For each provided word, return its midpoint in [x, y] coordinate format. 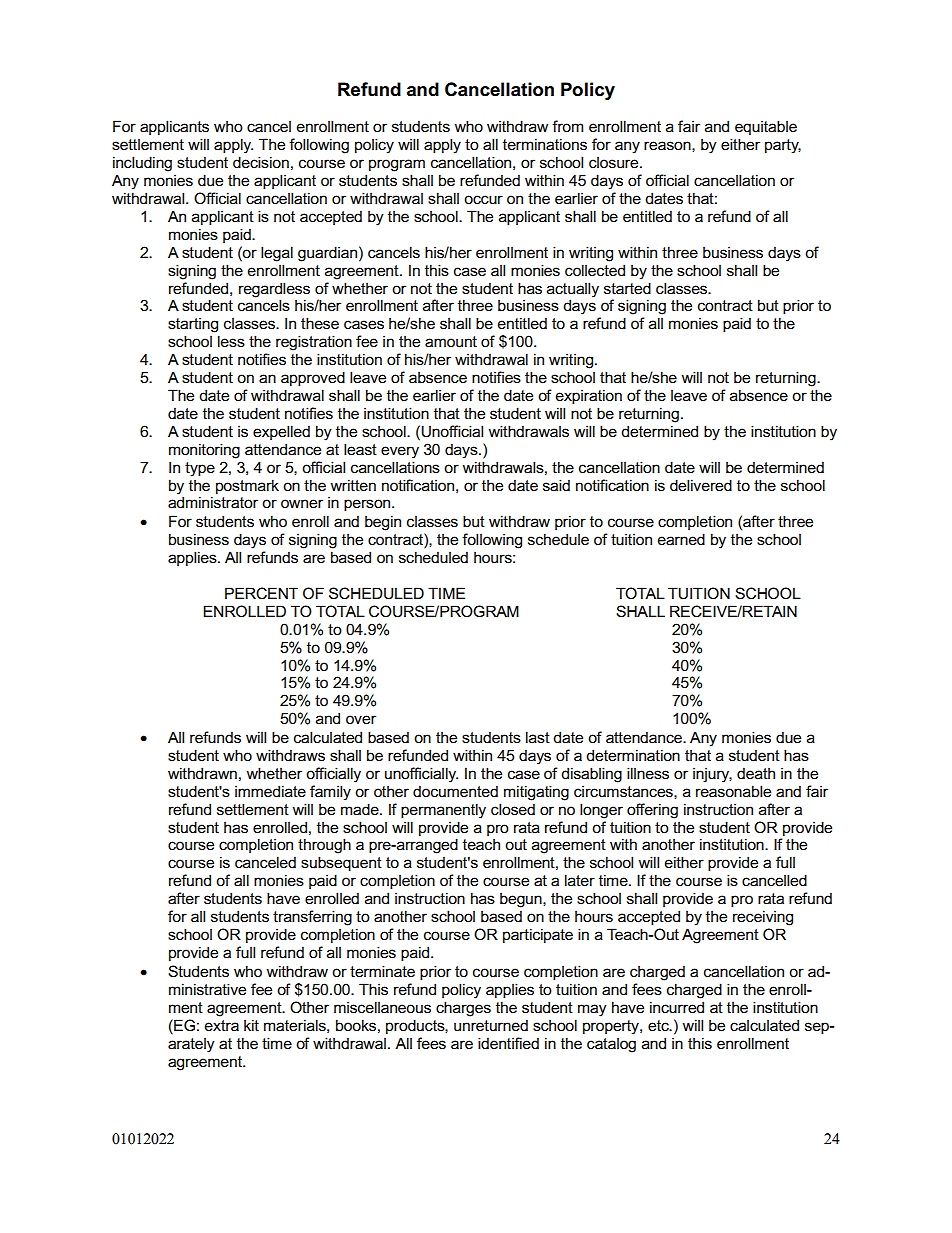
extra [222, 1025]
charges [463, 1009]
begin [383, 523]
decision [261, 162]
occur [483, 199]
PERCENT [261, 593]
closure [615, 162]
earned [681, 539]
